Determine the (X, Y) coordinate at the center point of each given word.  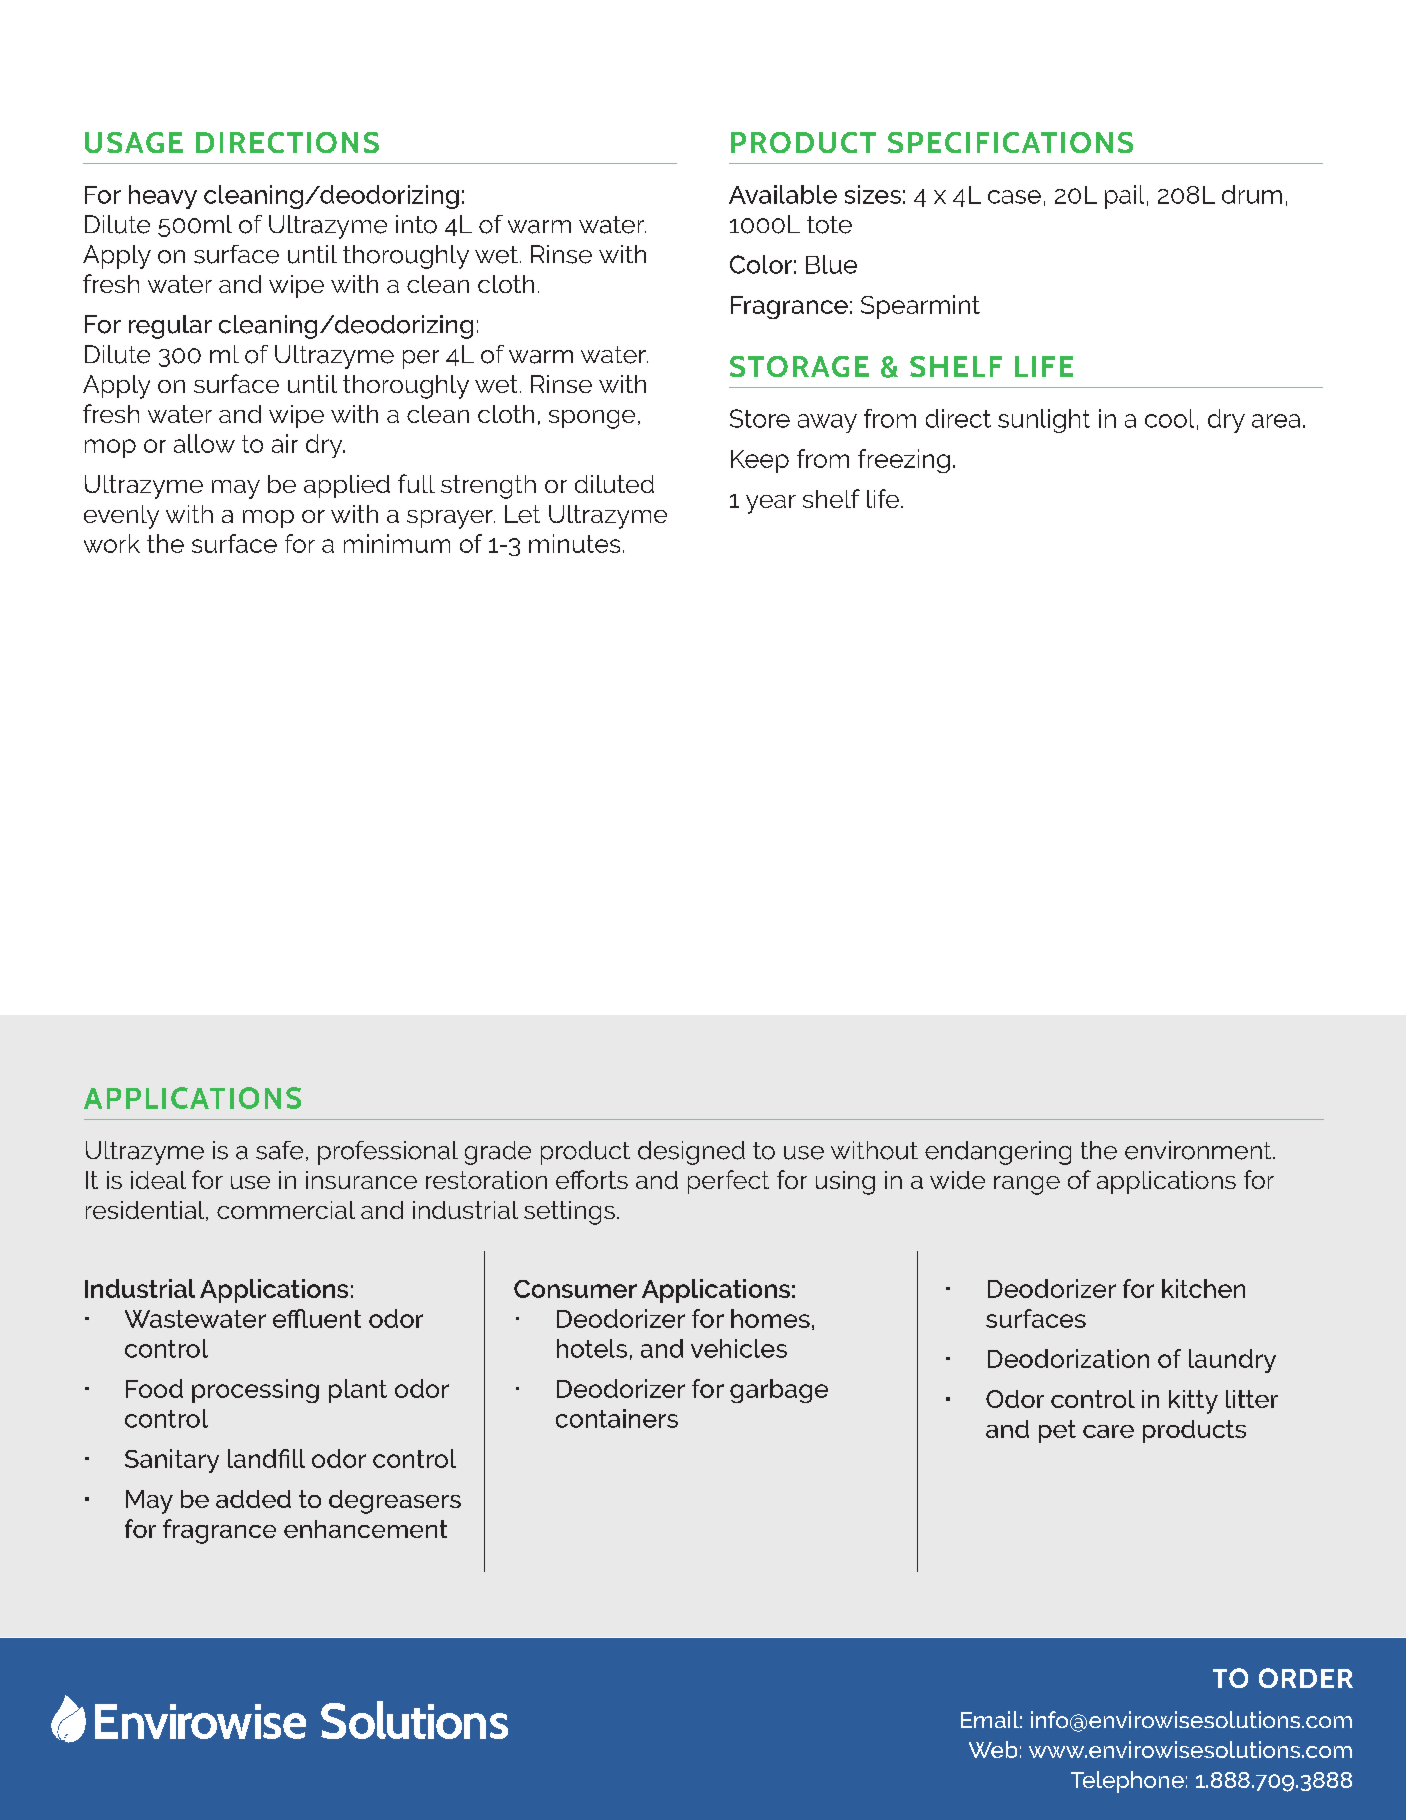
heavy (163, 197)
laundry (1232, 1361)
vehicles (739, 1348)
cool (1169, 418)
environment (1199, 1150)
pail (1124, 197)
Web (993, 1749)
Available (783, 194)
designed (691, 1153)
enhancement (365, 1529)
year (771, 504)
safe (279, 1150)
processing (255, 1391)
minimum (397, 543)
